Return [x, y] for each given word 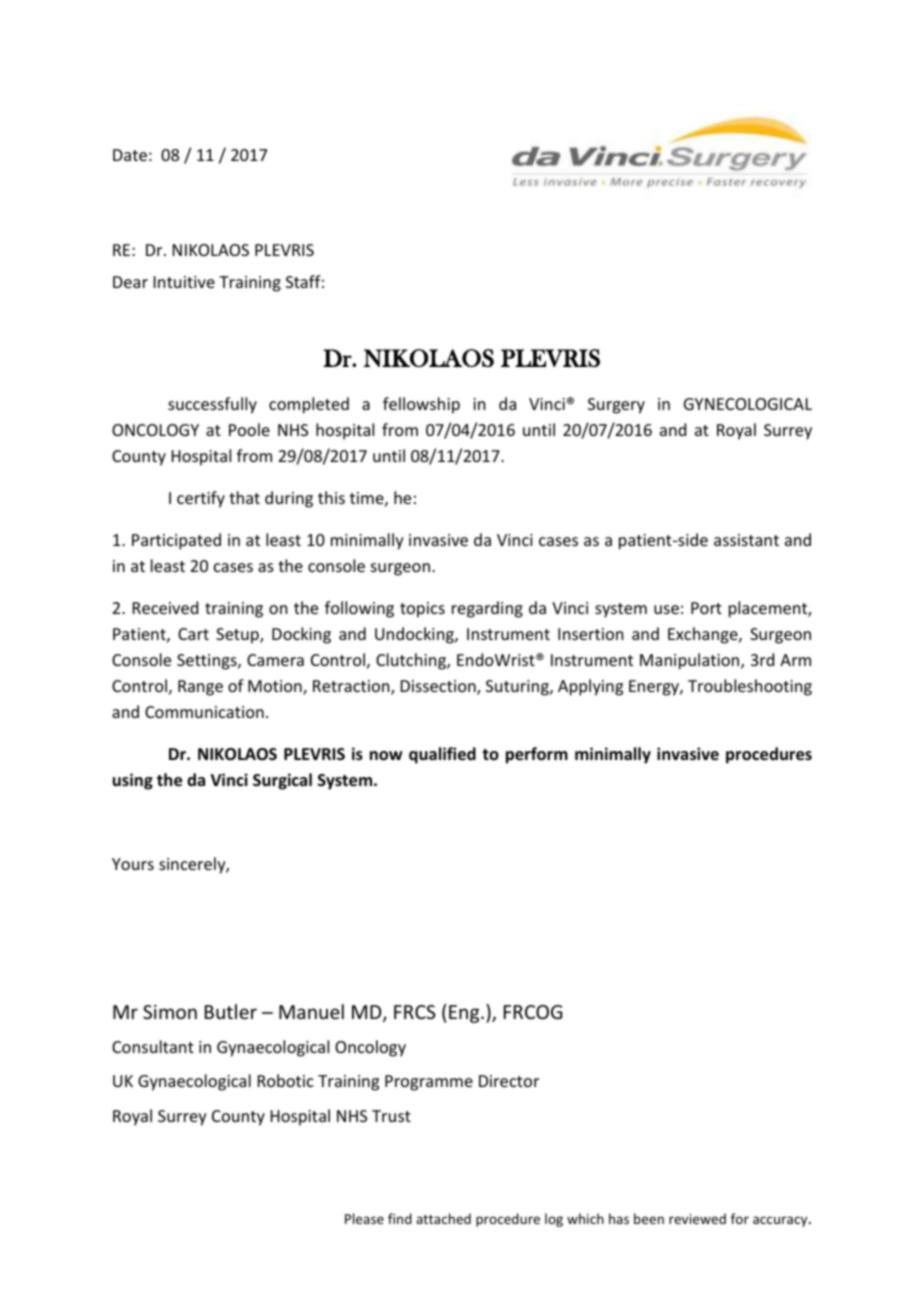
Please [364, 1218]
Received [165, 607]
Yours [133, 864]
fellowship [421, 405]
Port [706, 608]
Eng [465, 1014]
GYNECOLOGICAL [748, 404]
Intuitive [184, 282]
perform [537, 755]
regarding [487, 609]
